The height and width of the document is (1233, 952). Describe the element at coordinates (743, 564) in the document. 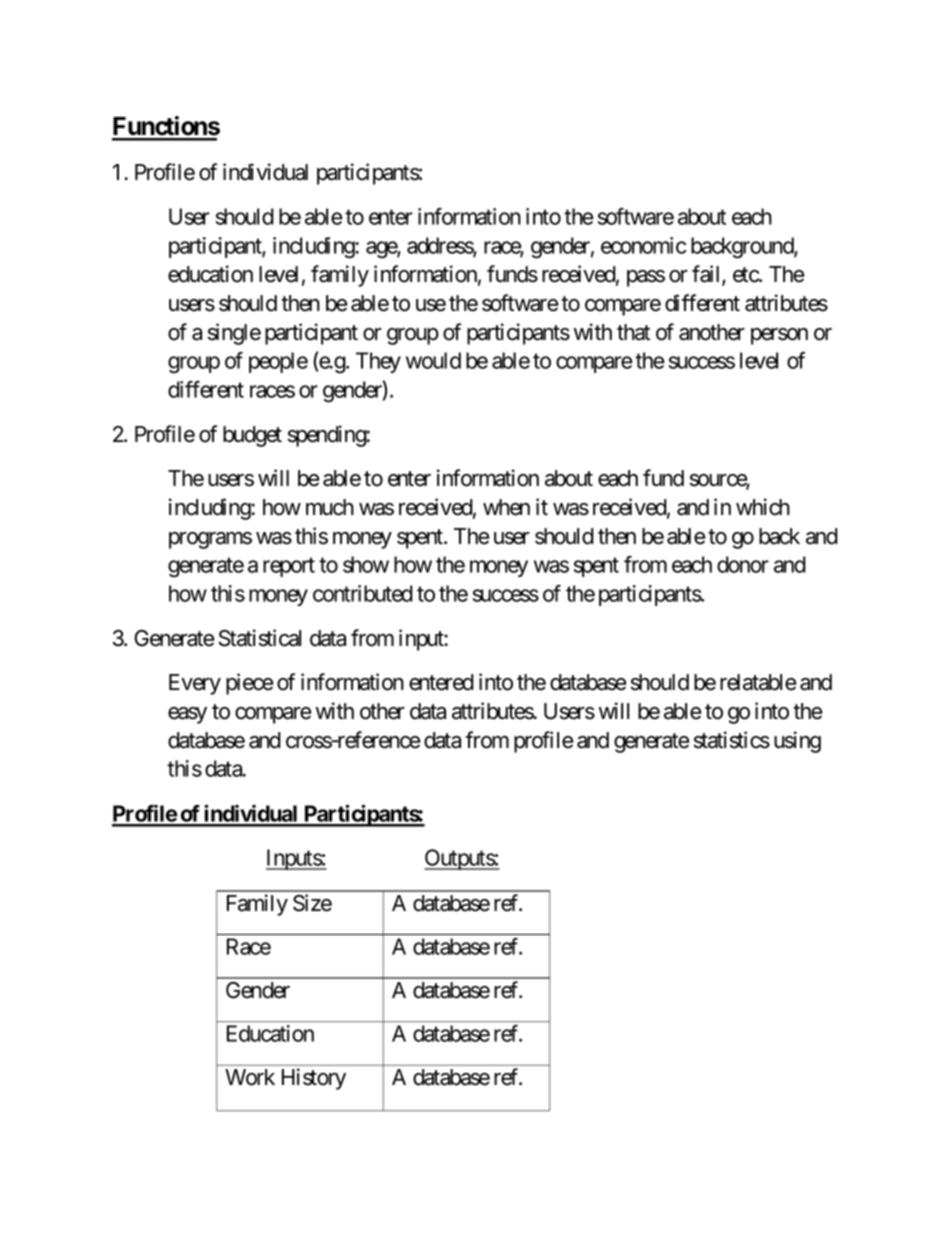

I see `donor` at that location.
